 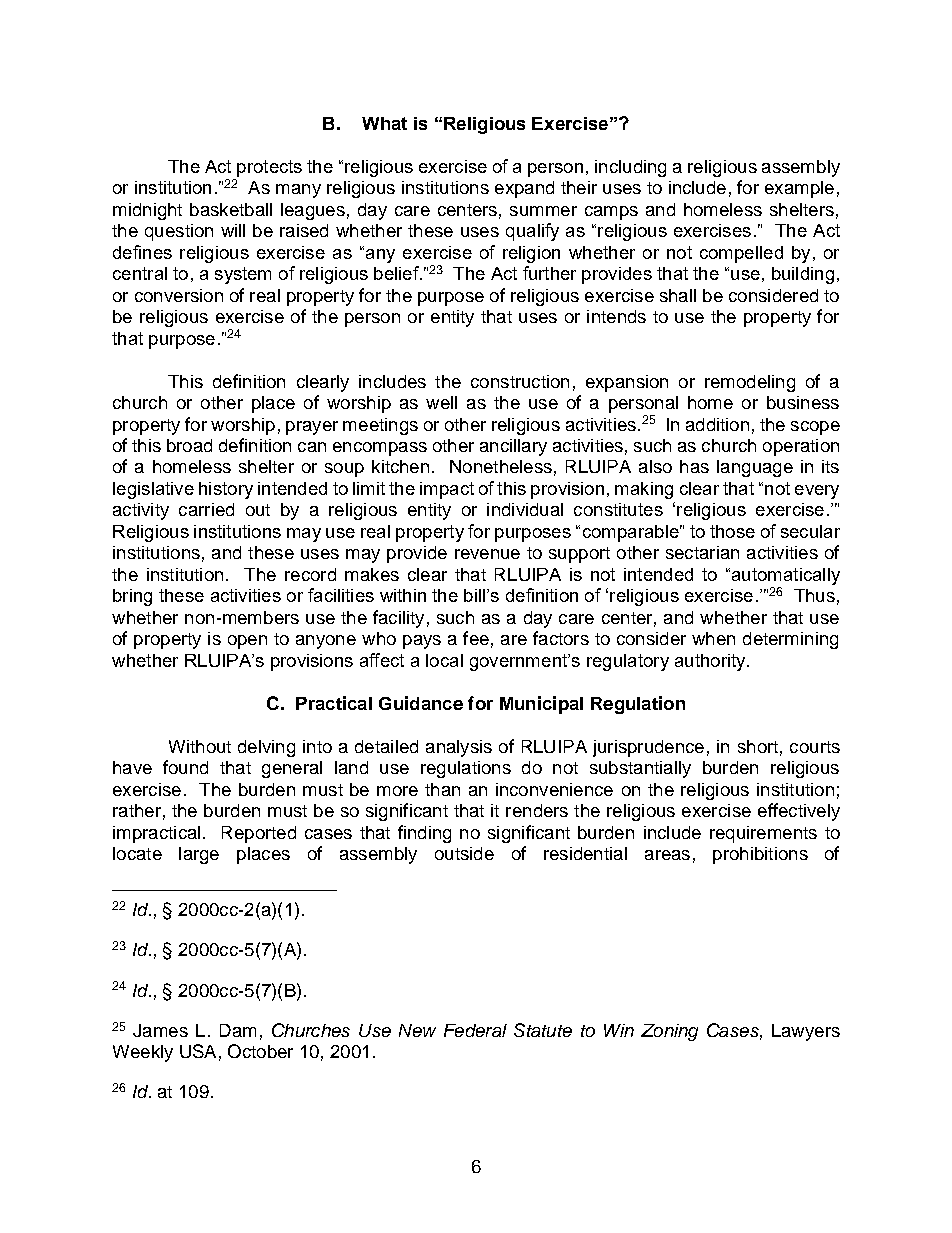 What do you see at coordinates (238, 1030) in the image?
I see `Dam` at bounding box center [238, 1030].
